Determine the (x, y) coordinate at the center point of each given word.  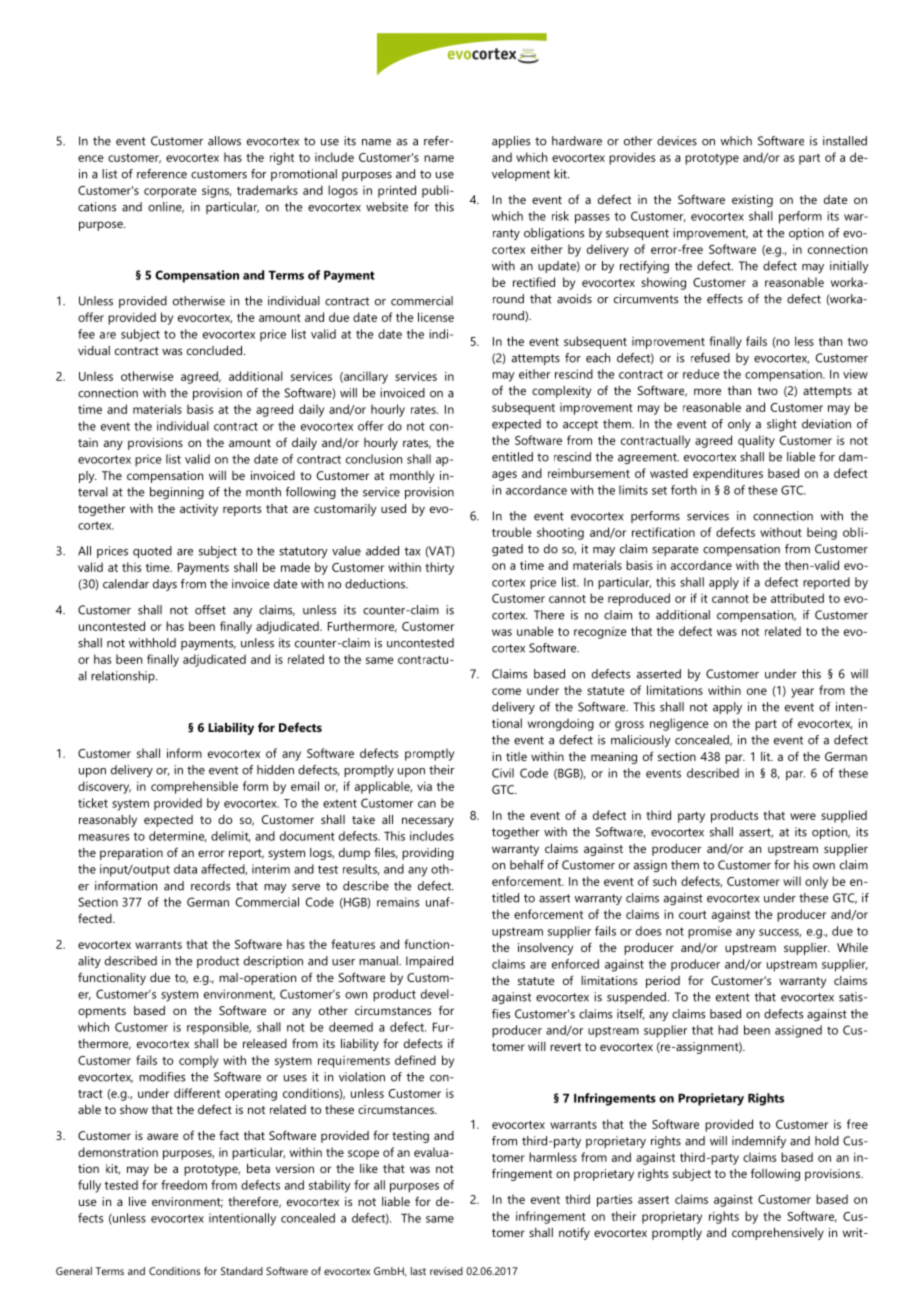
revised (446, 1271)
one (757, 691)
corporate (170, 192)
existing (752, 201)
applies (511, 142)
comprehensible (194, 787)
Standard (242, 1271)
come (506, 691)
